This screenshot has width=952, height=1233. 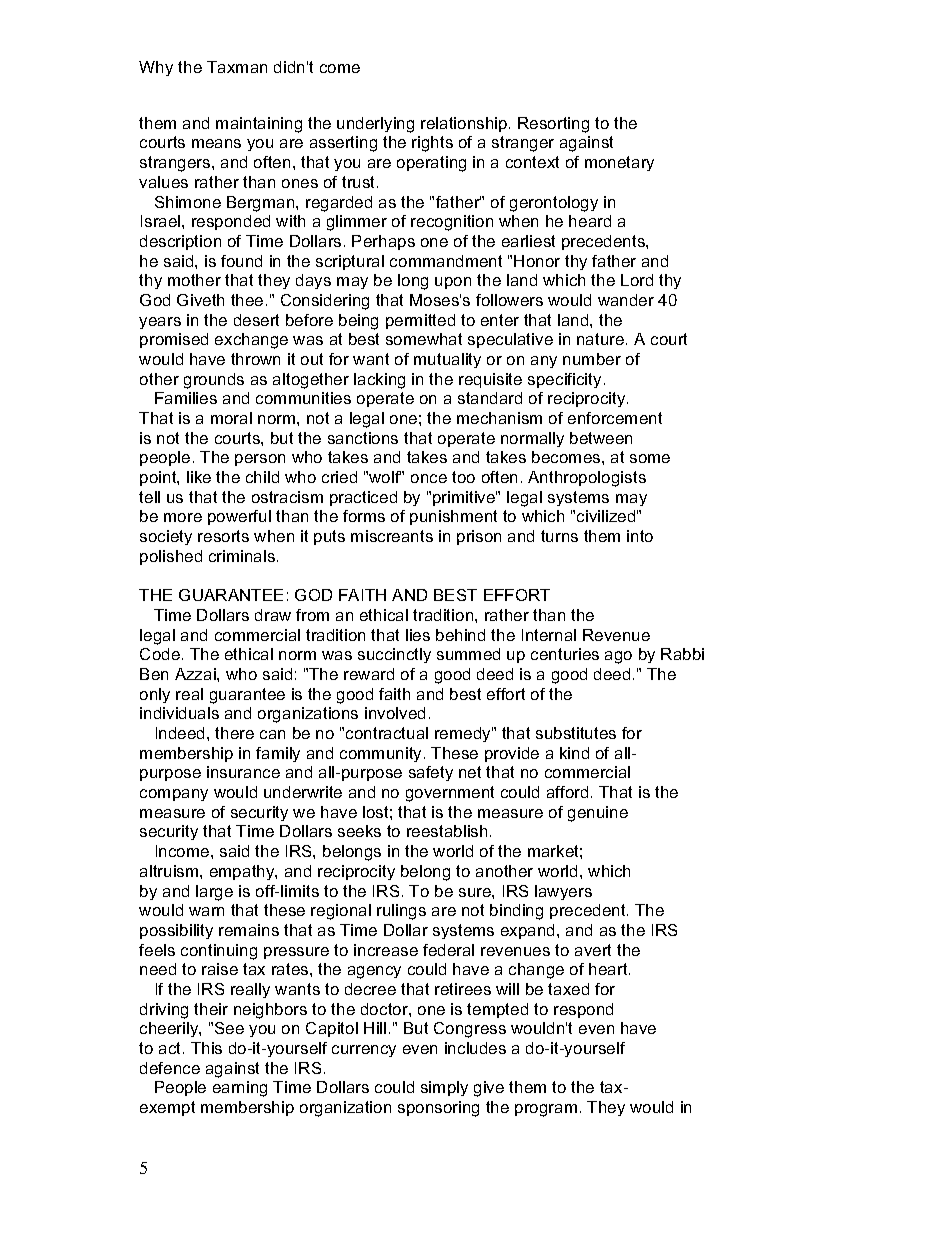 What do you see at coordinates (444, 1088) in the screenshot?
I see `simply` at bounding box center [444, 1088].
